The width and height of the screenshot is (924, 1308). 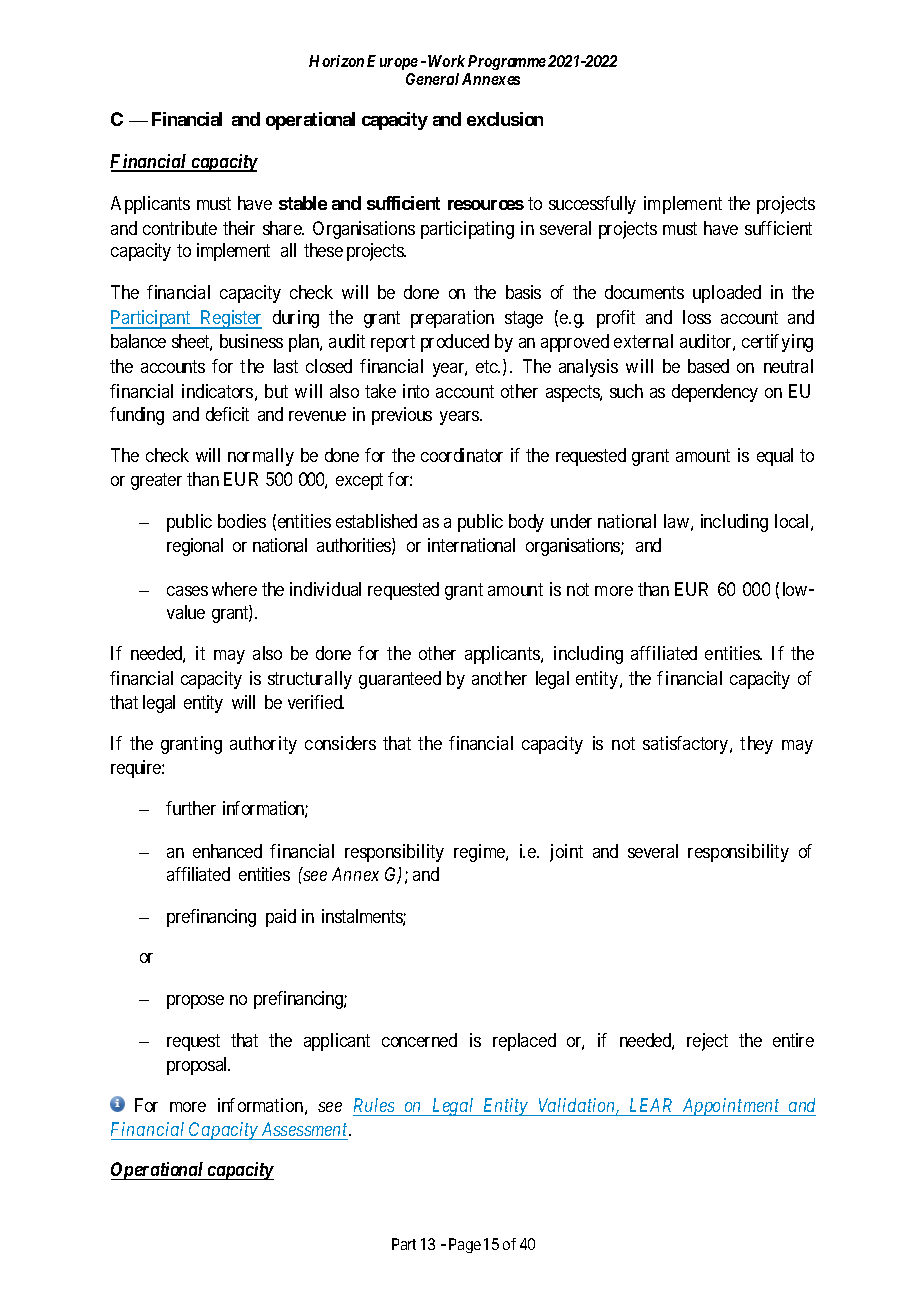 I want to click on etc, so click(x=487, y=366).
